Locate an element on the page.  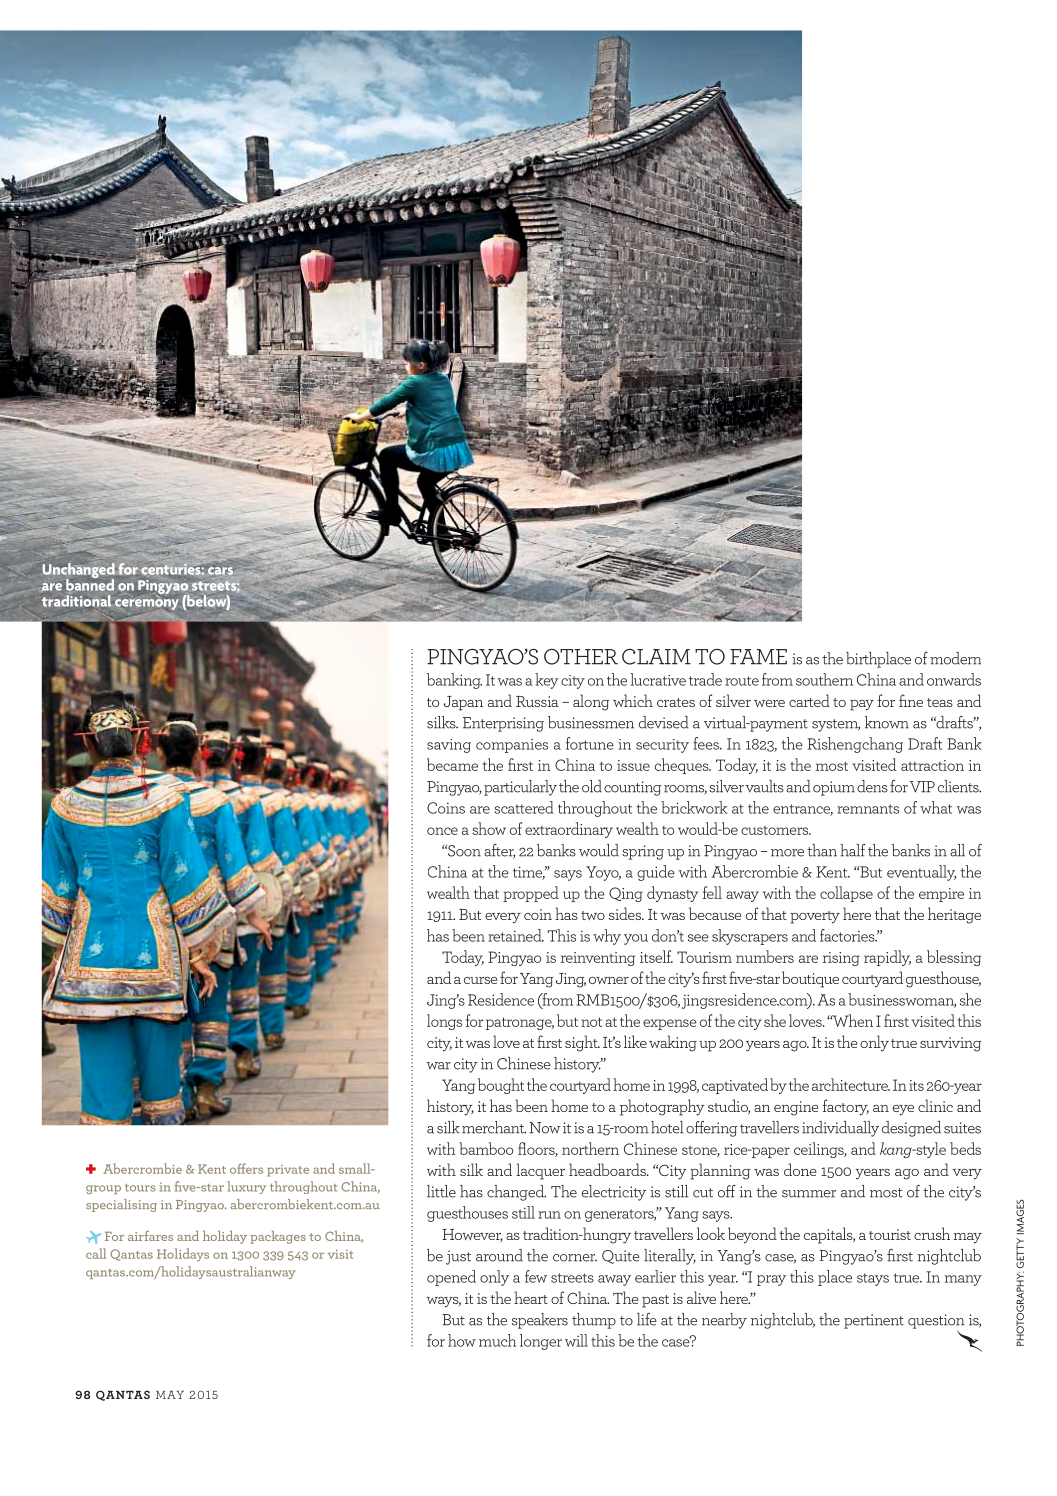
once is located at coordinates (442, 831).
